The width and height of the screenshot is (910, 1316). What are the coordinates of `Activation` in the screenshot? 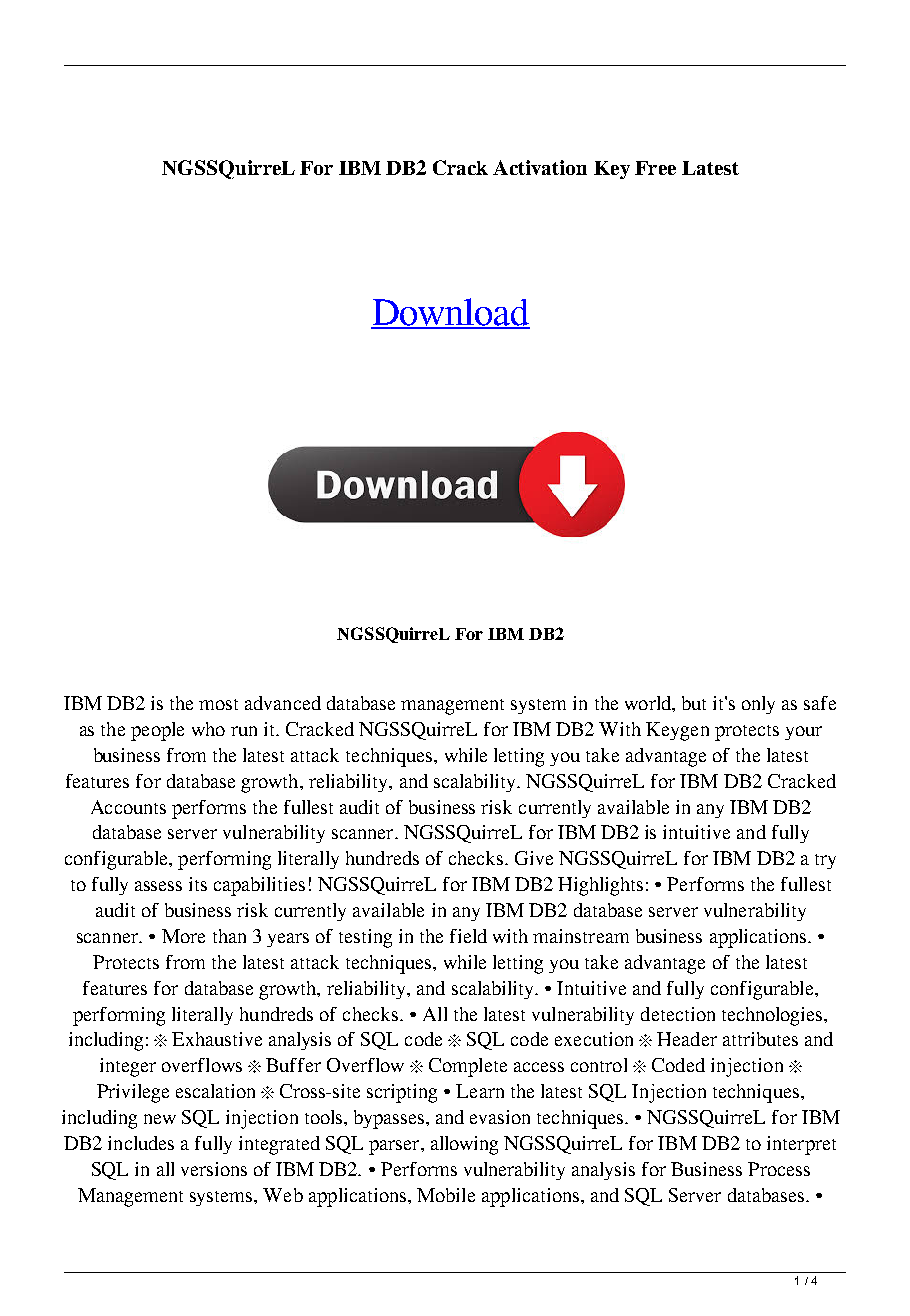 It's located at (540, 167).
